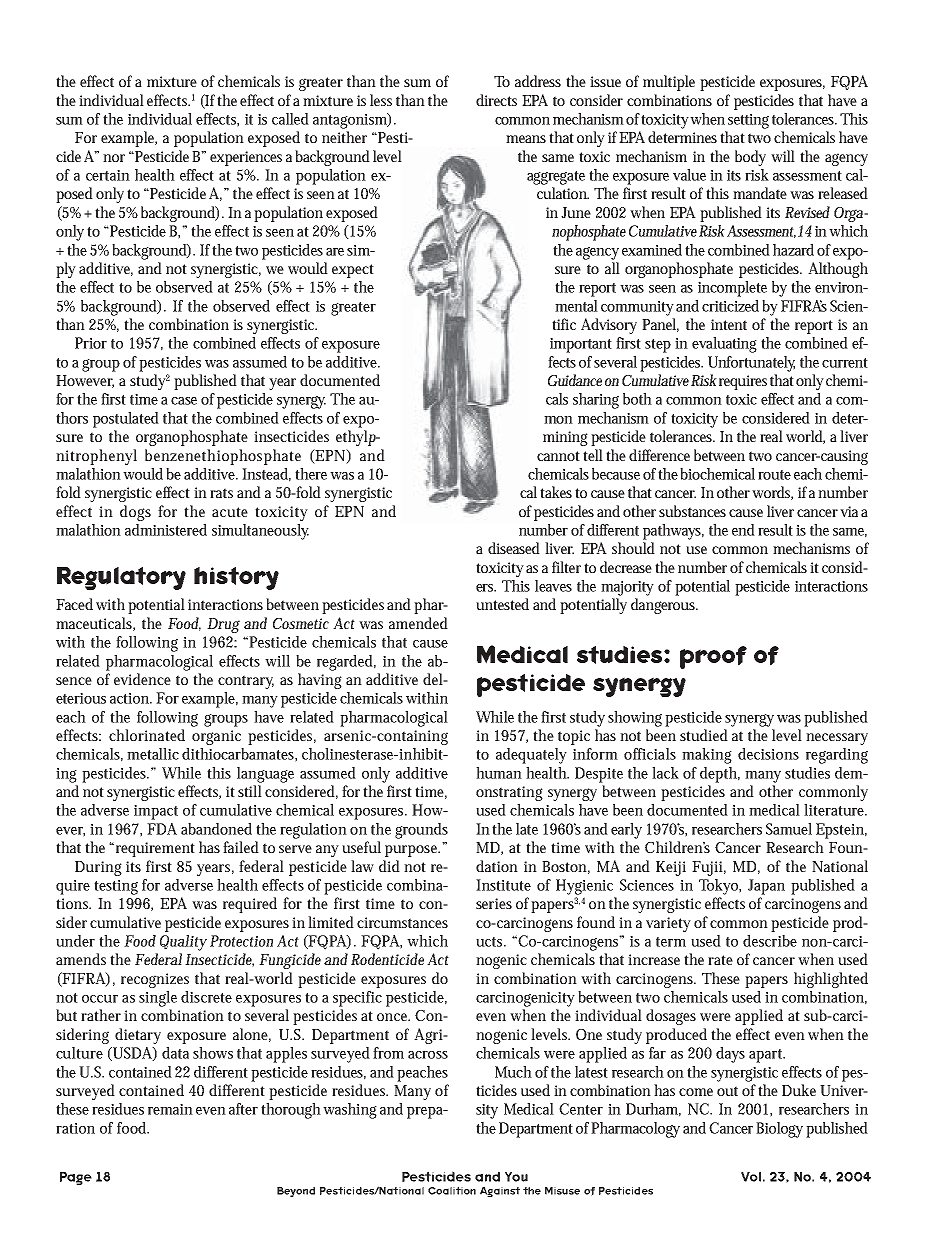 The image size is (952, 1233). Describe the element at coordinates (114, 158) in the screenshot. I see `nor` at that location.
